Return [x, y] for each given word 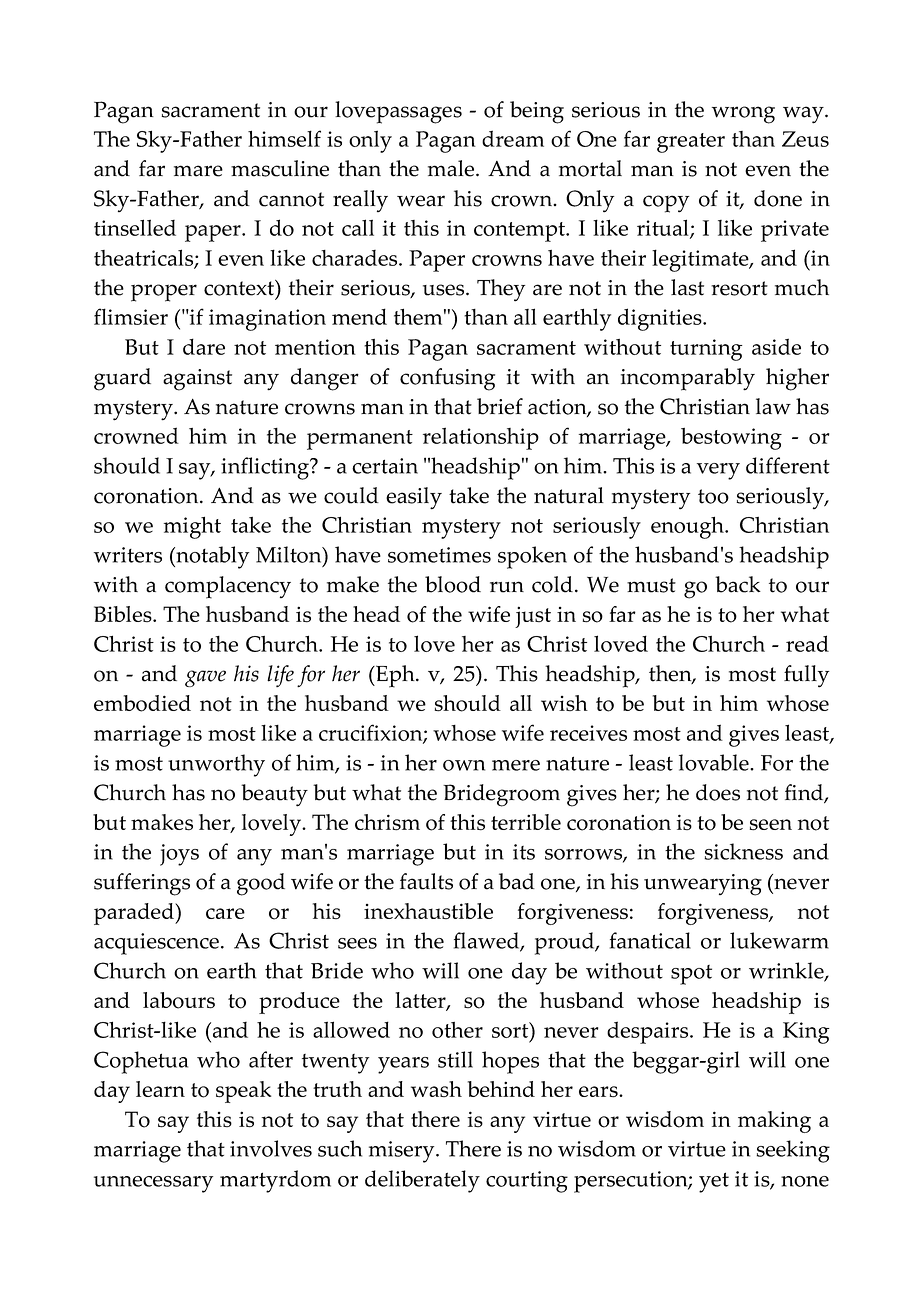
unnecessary [153, 1184]
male [452, 168]
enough [688, 527]
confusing [447, 379]
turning [706, 350]
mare [198, 171]
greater [691, 143]
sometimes [439, 555]
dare [204, 346]
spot [691, 975]
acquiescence [156, 944]
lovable [715, 762]
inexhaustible [428, 911]
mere [516, 765]
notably [211, 557]
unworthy [216, 765]
